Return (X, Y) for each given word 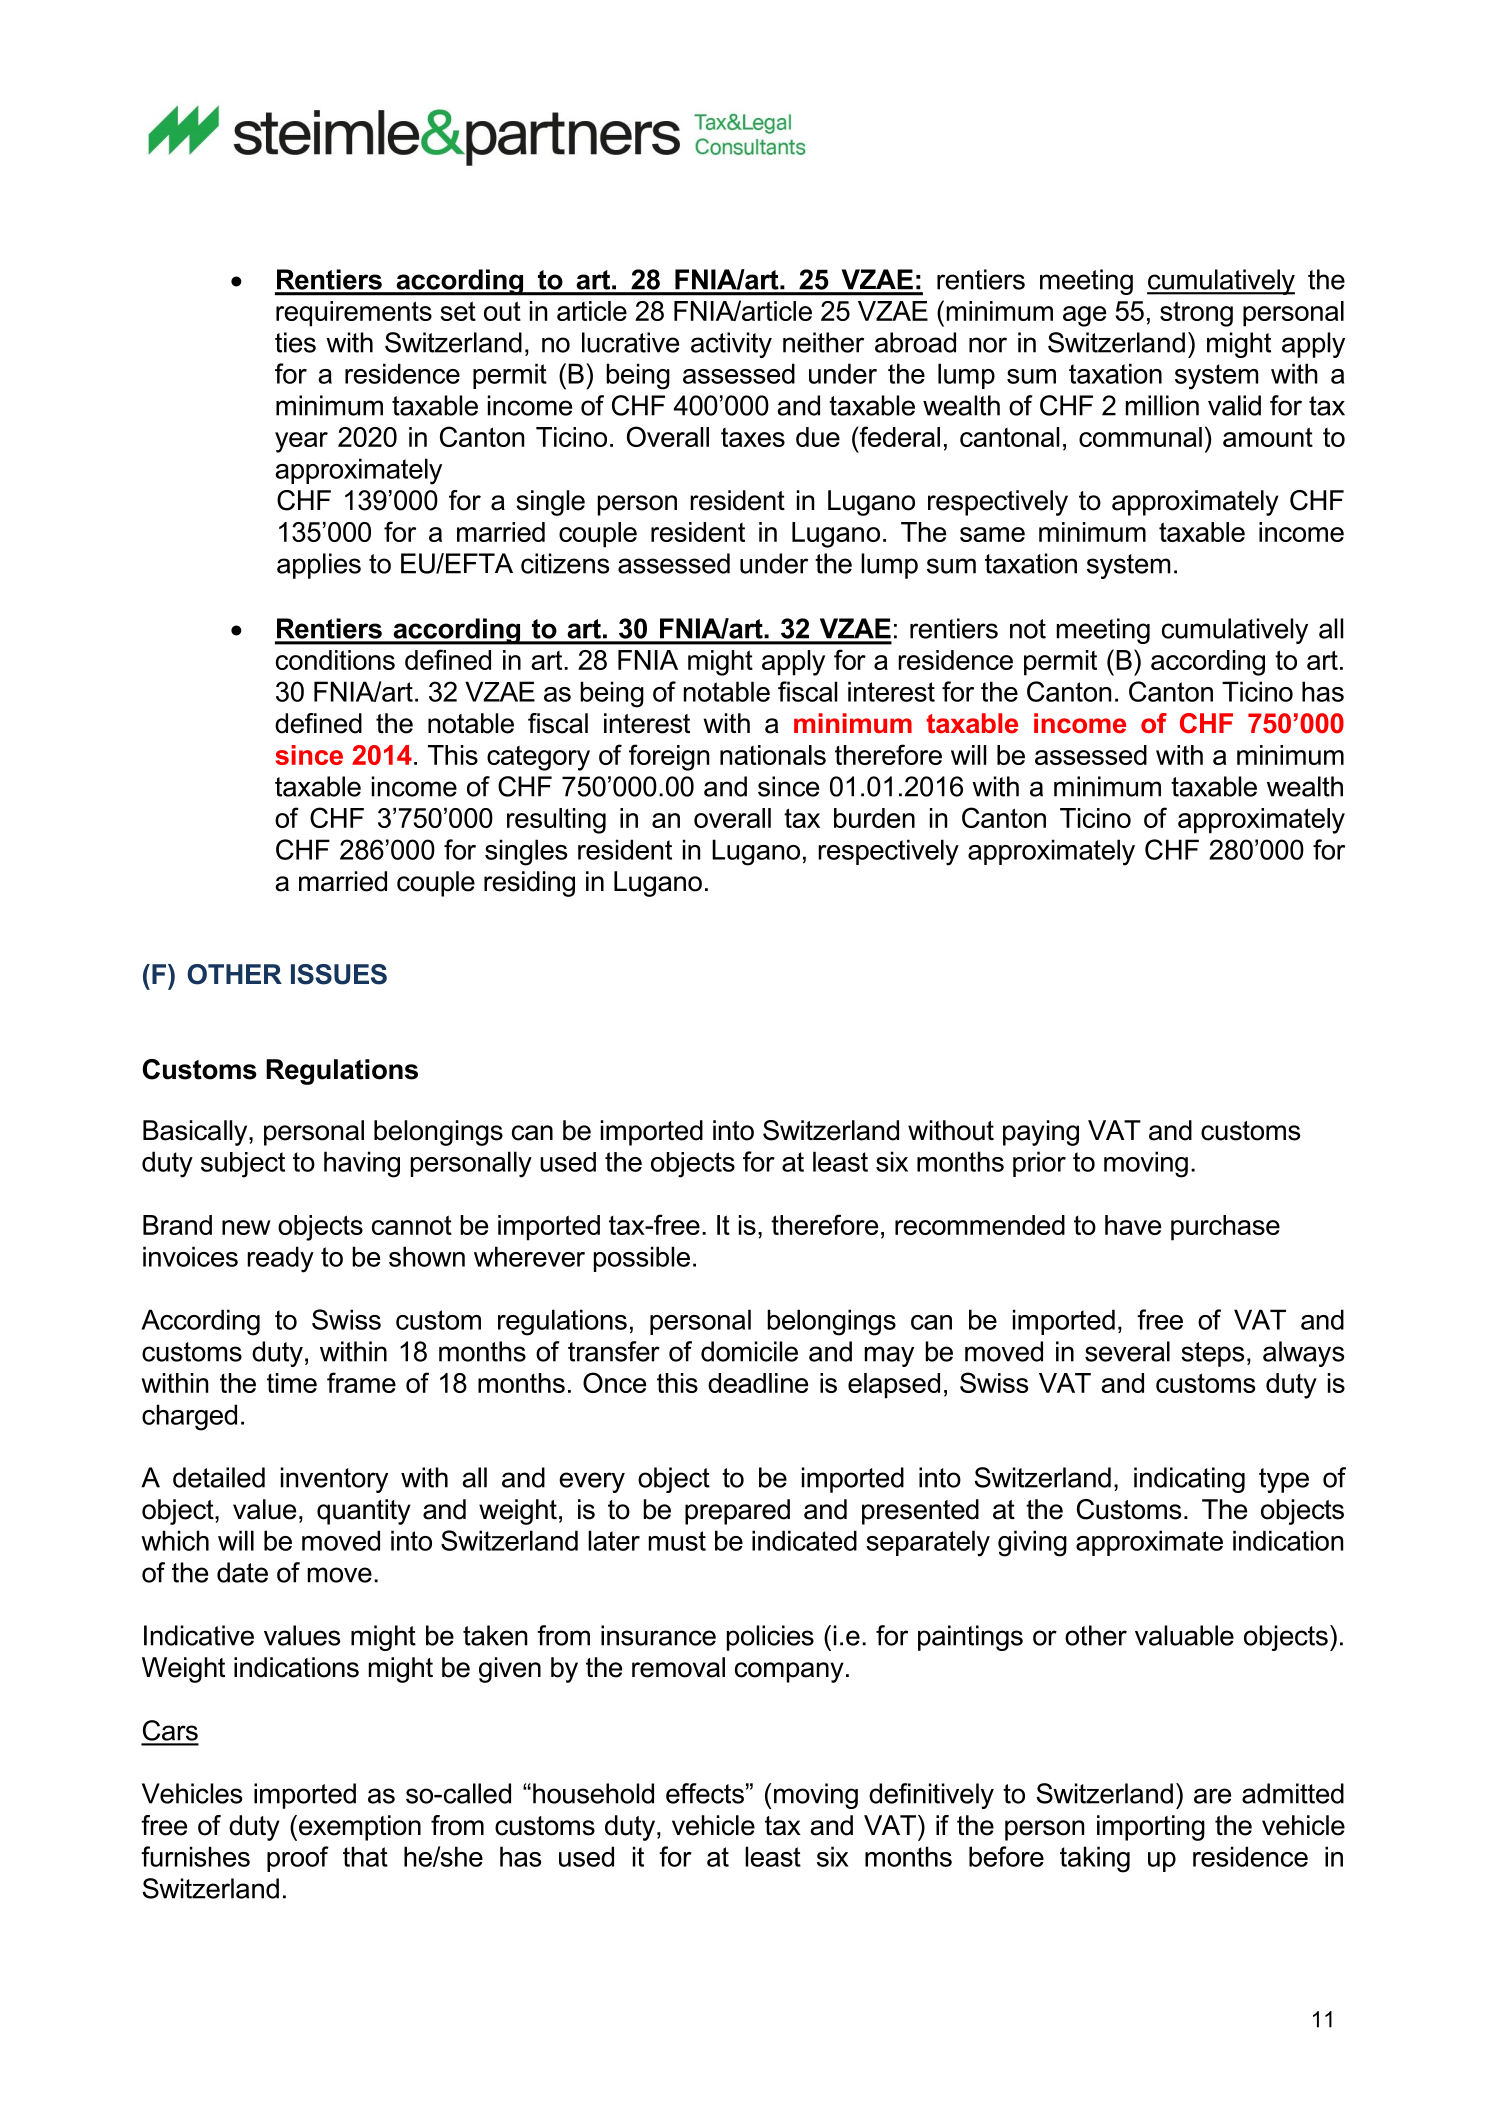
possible (642, 1259)
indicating (1189, 1480)
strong (1196, 314)
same (992, 534)
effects (705, 1793)
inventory (334, 1480)
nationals (773, 755)
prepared (737, 1512)
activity (731, 345)
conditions (335, 660)
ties (295, 342)
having (362, 1164)
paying (1041, 1133)
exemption (358, 1828)
